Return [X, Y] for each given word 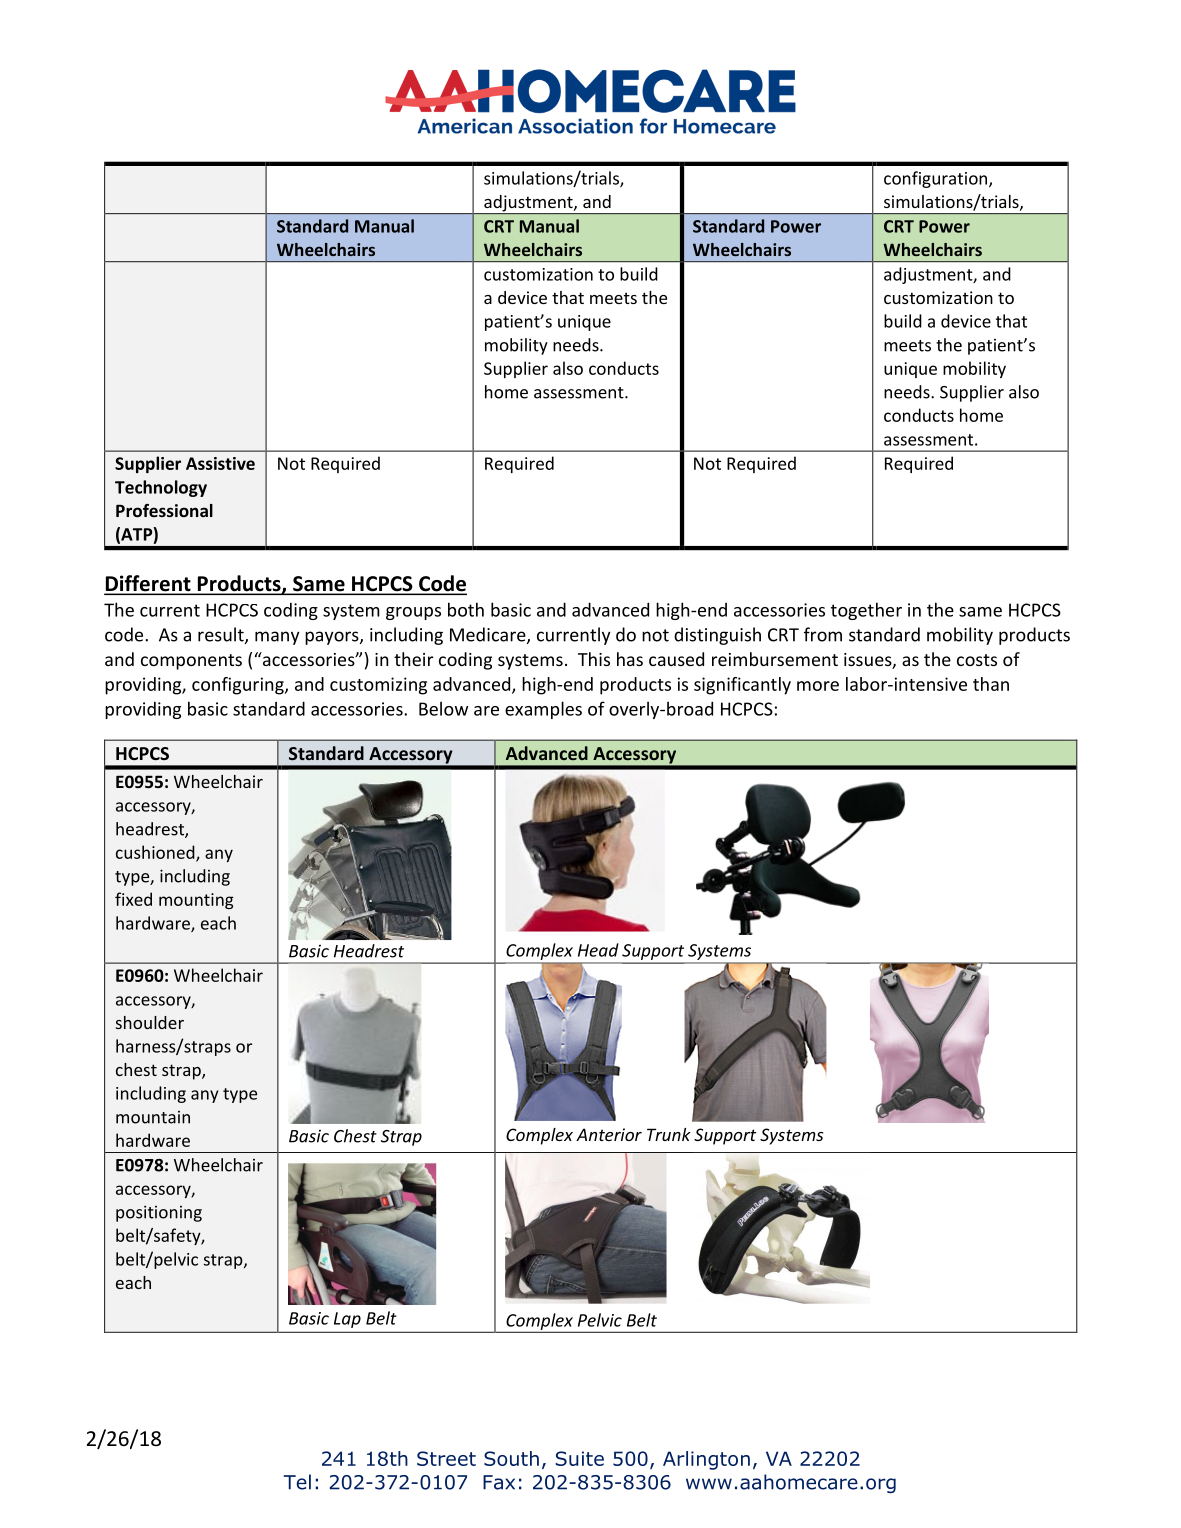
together [866, 611]
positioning [159, 1213]
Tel [297, 1482]
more [818, 686]
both [466, 609]
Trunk [669, 1134]
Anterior [609, 1134]
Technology [161, 488]
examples [543, 710]
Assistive [220, 463]
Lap [347, 1320]
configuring [239, 686]
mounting [196, 901]
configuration [935, 179]
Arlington [706, 1460]
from [823, 634]
